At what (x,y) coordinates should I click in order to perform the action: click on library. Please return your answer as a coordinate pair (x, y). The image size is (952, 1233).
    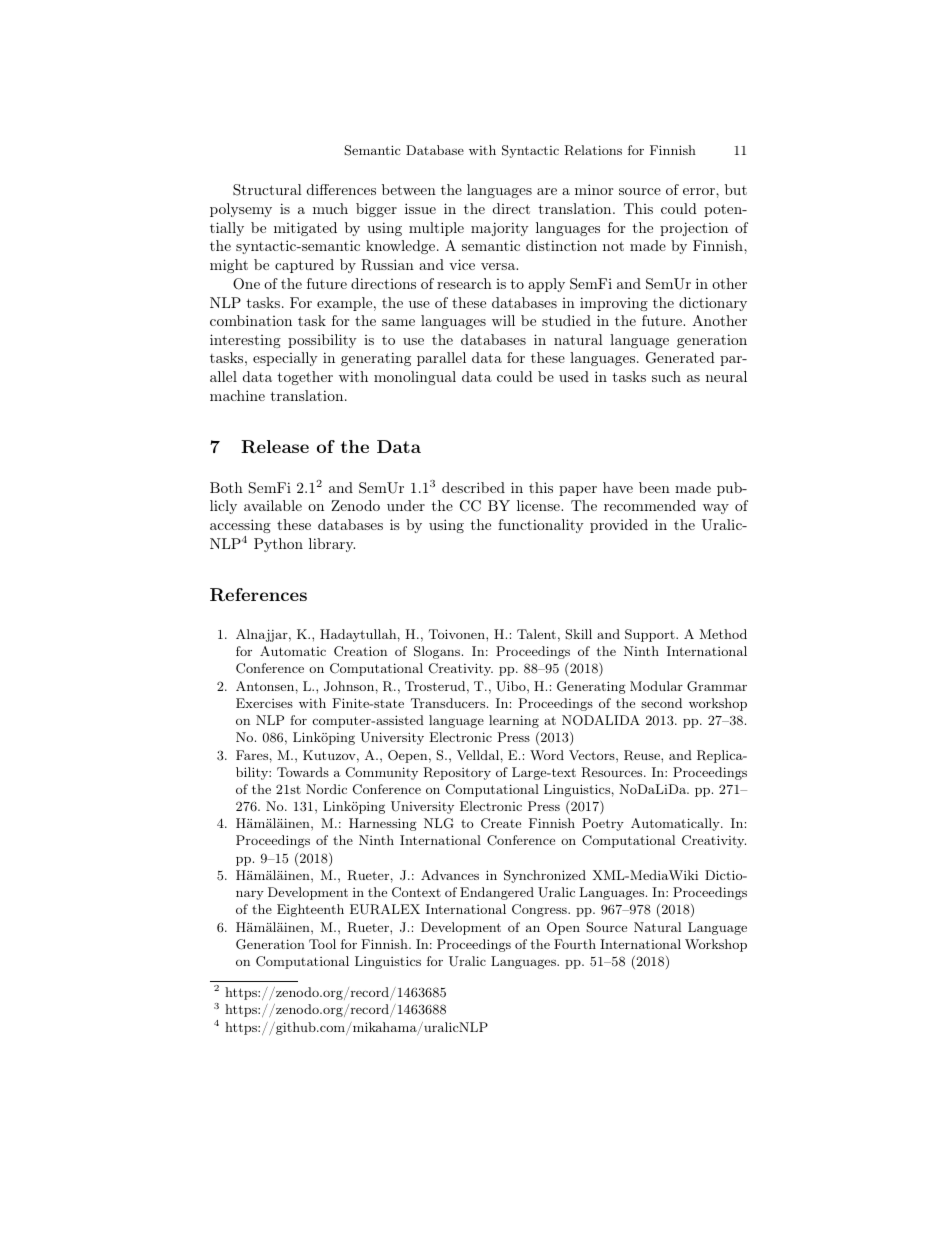
    Looking at the image, I should click on (332, 545).
